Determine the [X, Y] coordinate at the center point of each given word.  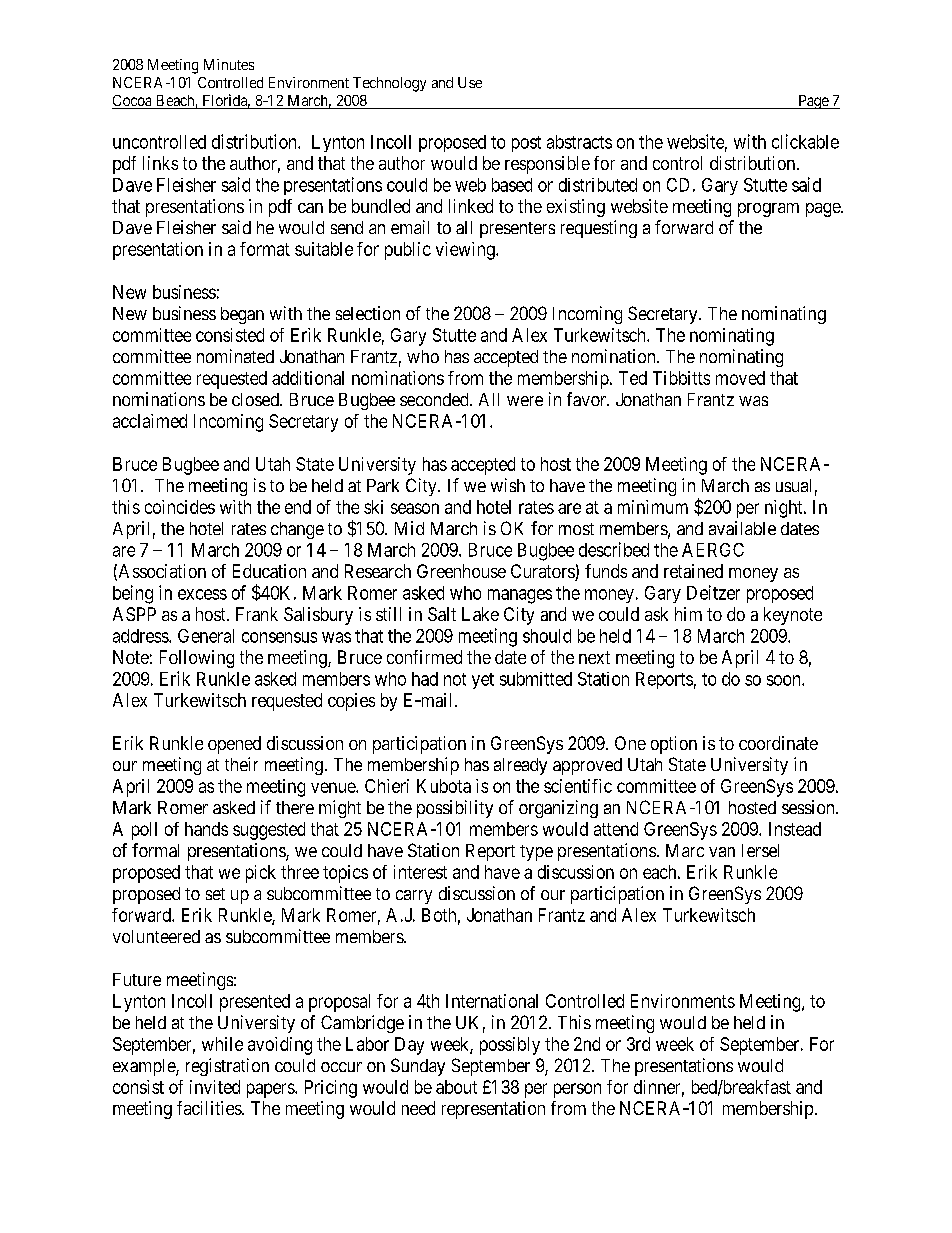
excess [202, 594]
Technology [389, 84]
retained [693, 571]
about [456, 1087]
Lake [480, 614]
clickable [805, 141]
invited [215, 1087]
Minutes [229, 64]
